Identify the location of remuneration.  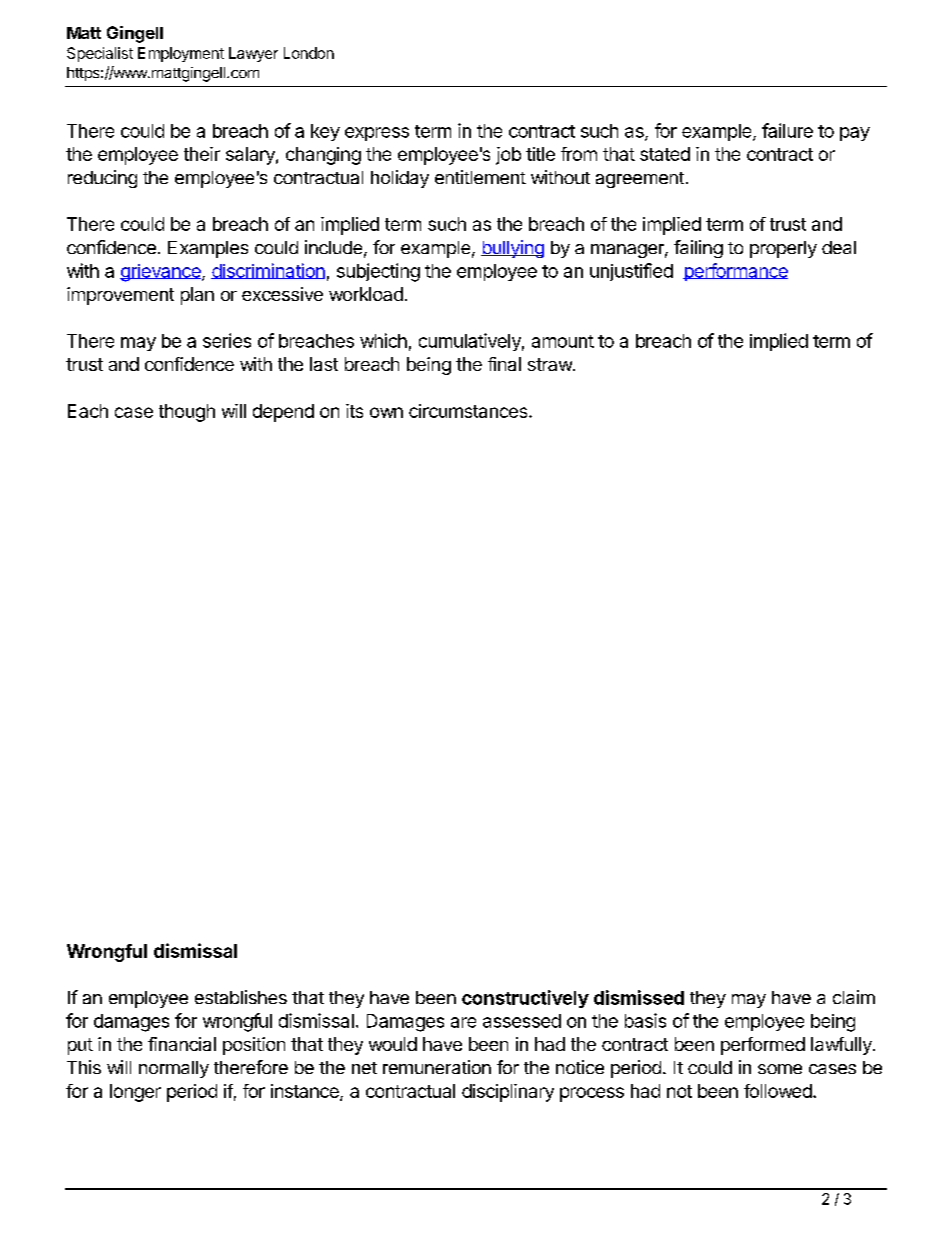
(437, 1067).
